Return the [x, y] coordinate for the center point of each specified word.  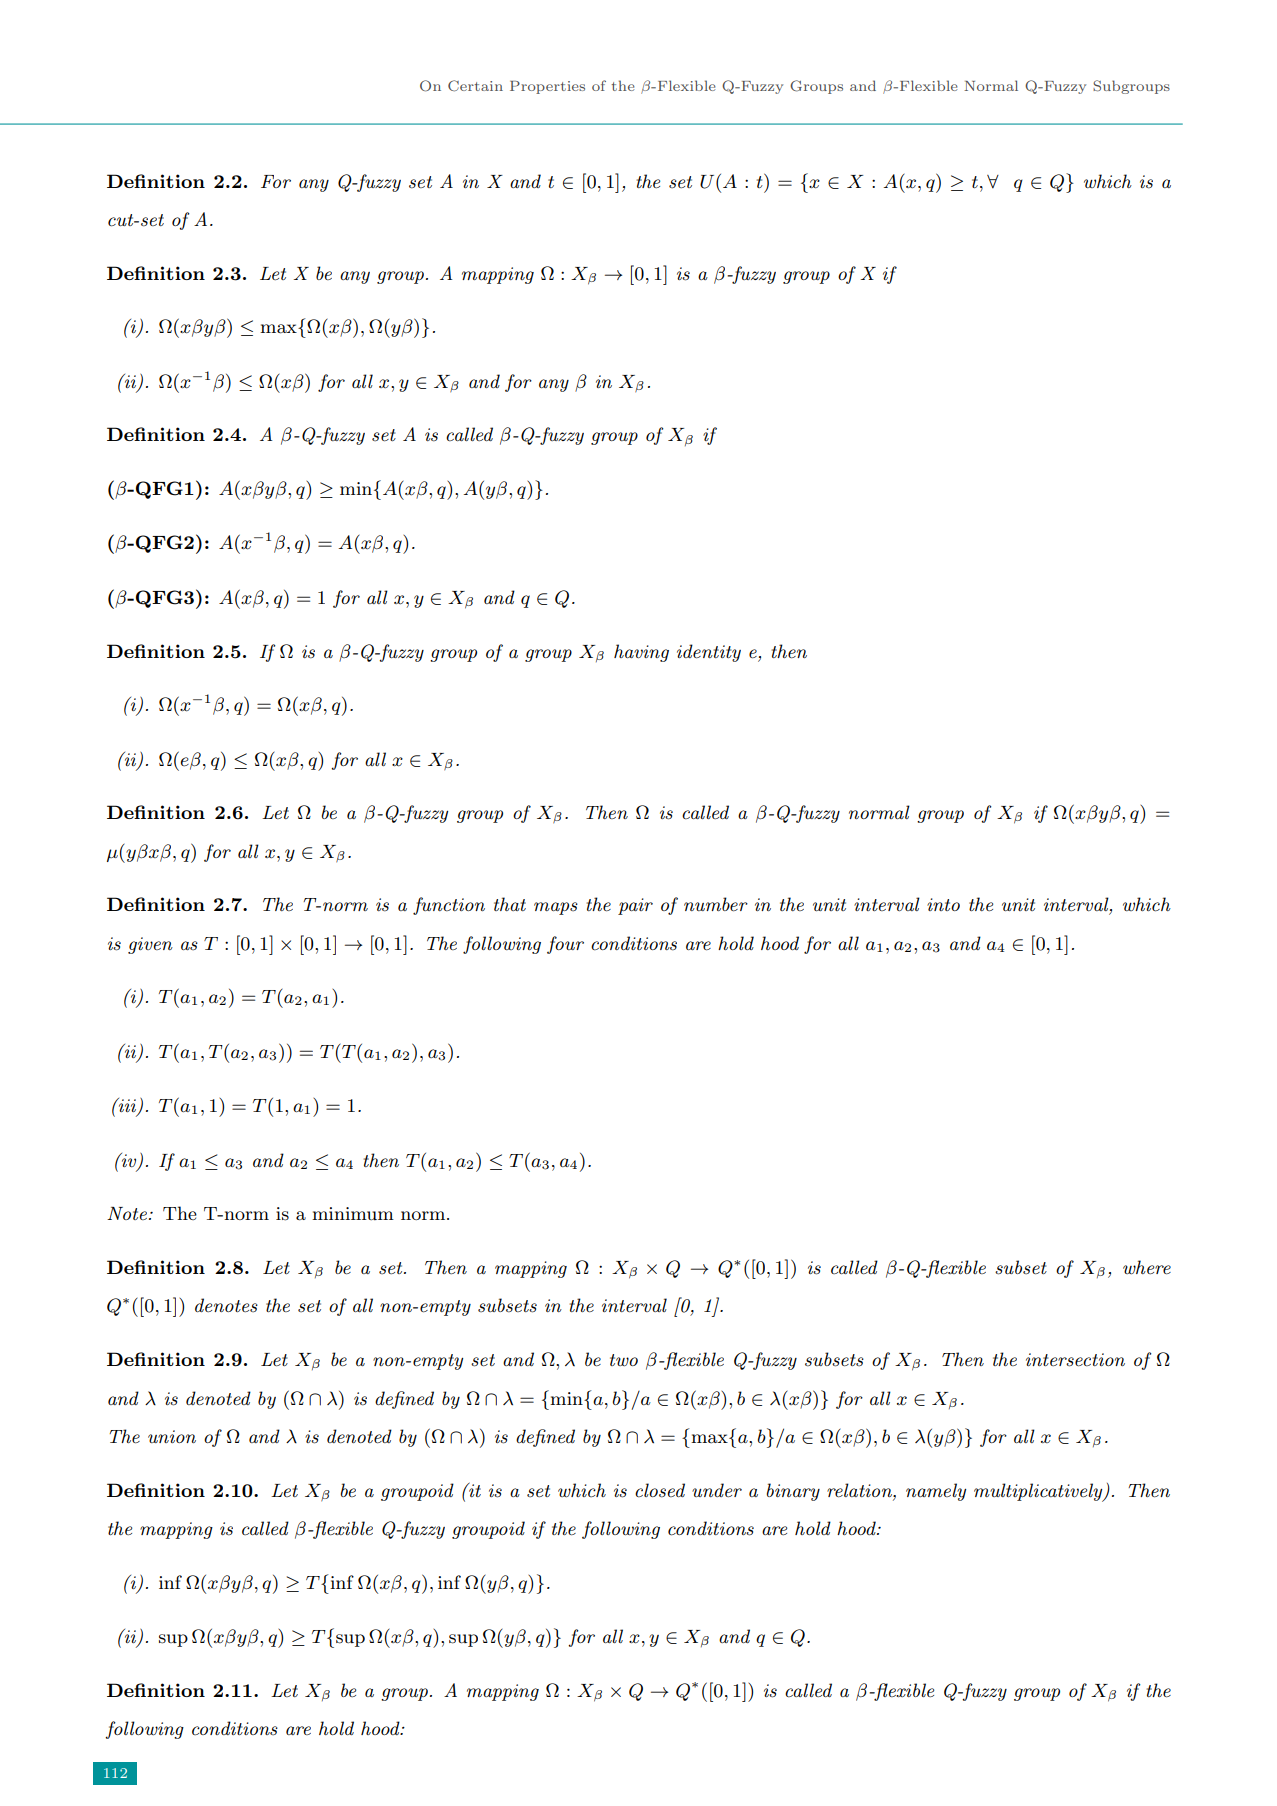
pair [635, 906]
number [716, 904]
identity [709, 653]
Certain [475, 86]
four [565, 945]
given [150, 945]
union [172, 1436]
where [1147, 1267]
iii [128, 1106]
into [943, 904]
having [641, 653]
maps [556, 908]
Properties [547, 87]
